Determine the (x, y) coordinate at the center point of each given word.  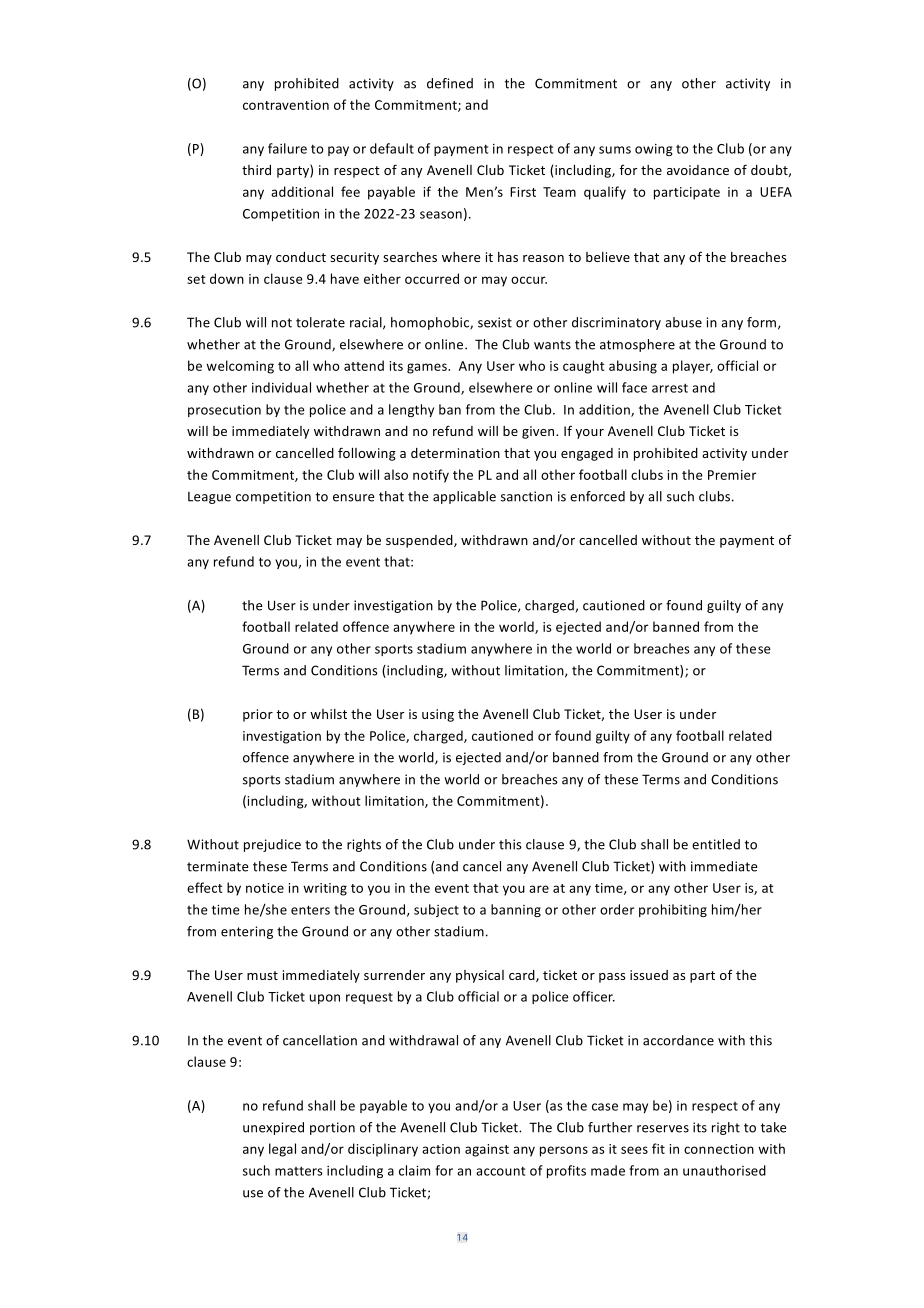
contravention (286, 105)
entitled (716, 844)
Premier (732, 475)
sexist (495, 322)
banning (516, 910)
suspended (420, 541)
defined (450, 83)
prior (258, 715)
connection (719, 1149)
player (693, 367)
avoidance (698, 170)
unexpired (273, 1128)
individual (281, 387)
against (487, 1150)
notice (265, 888)
